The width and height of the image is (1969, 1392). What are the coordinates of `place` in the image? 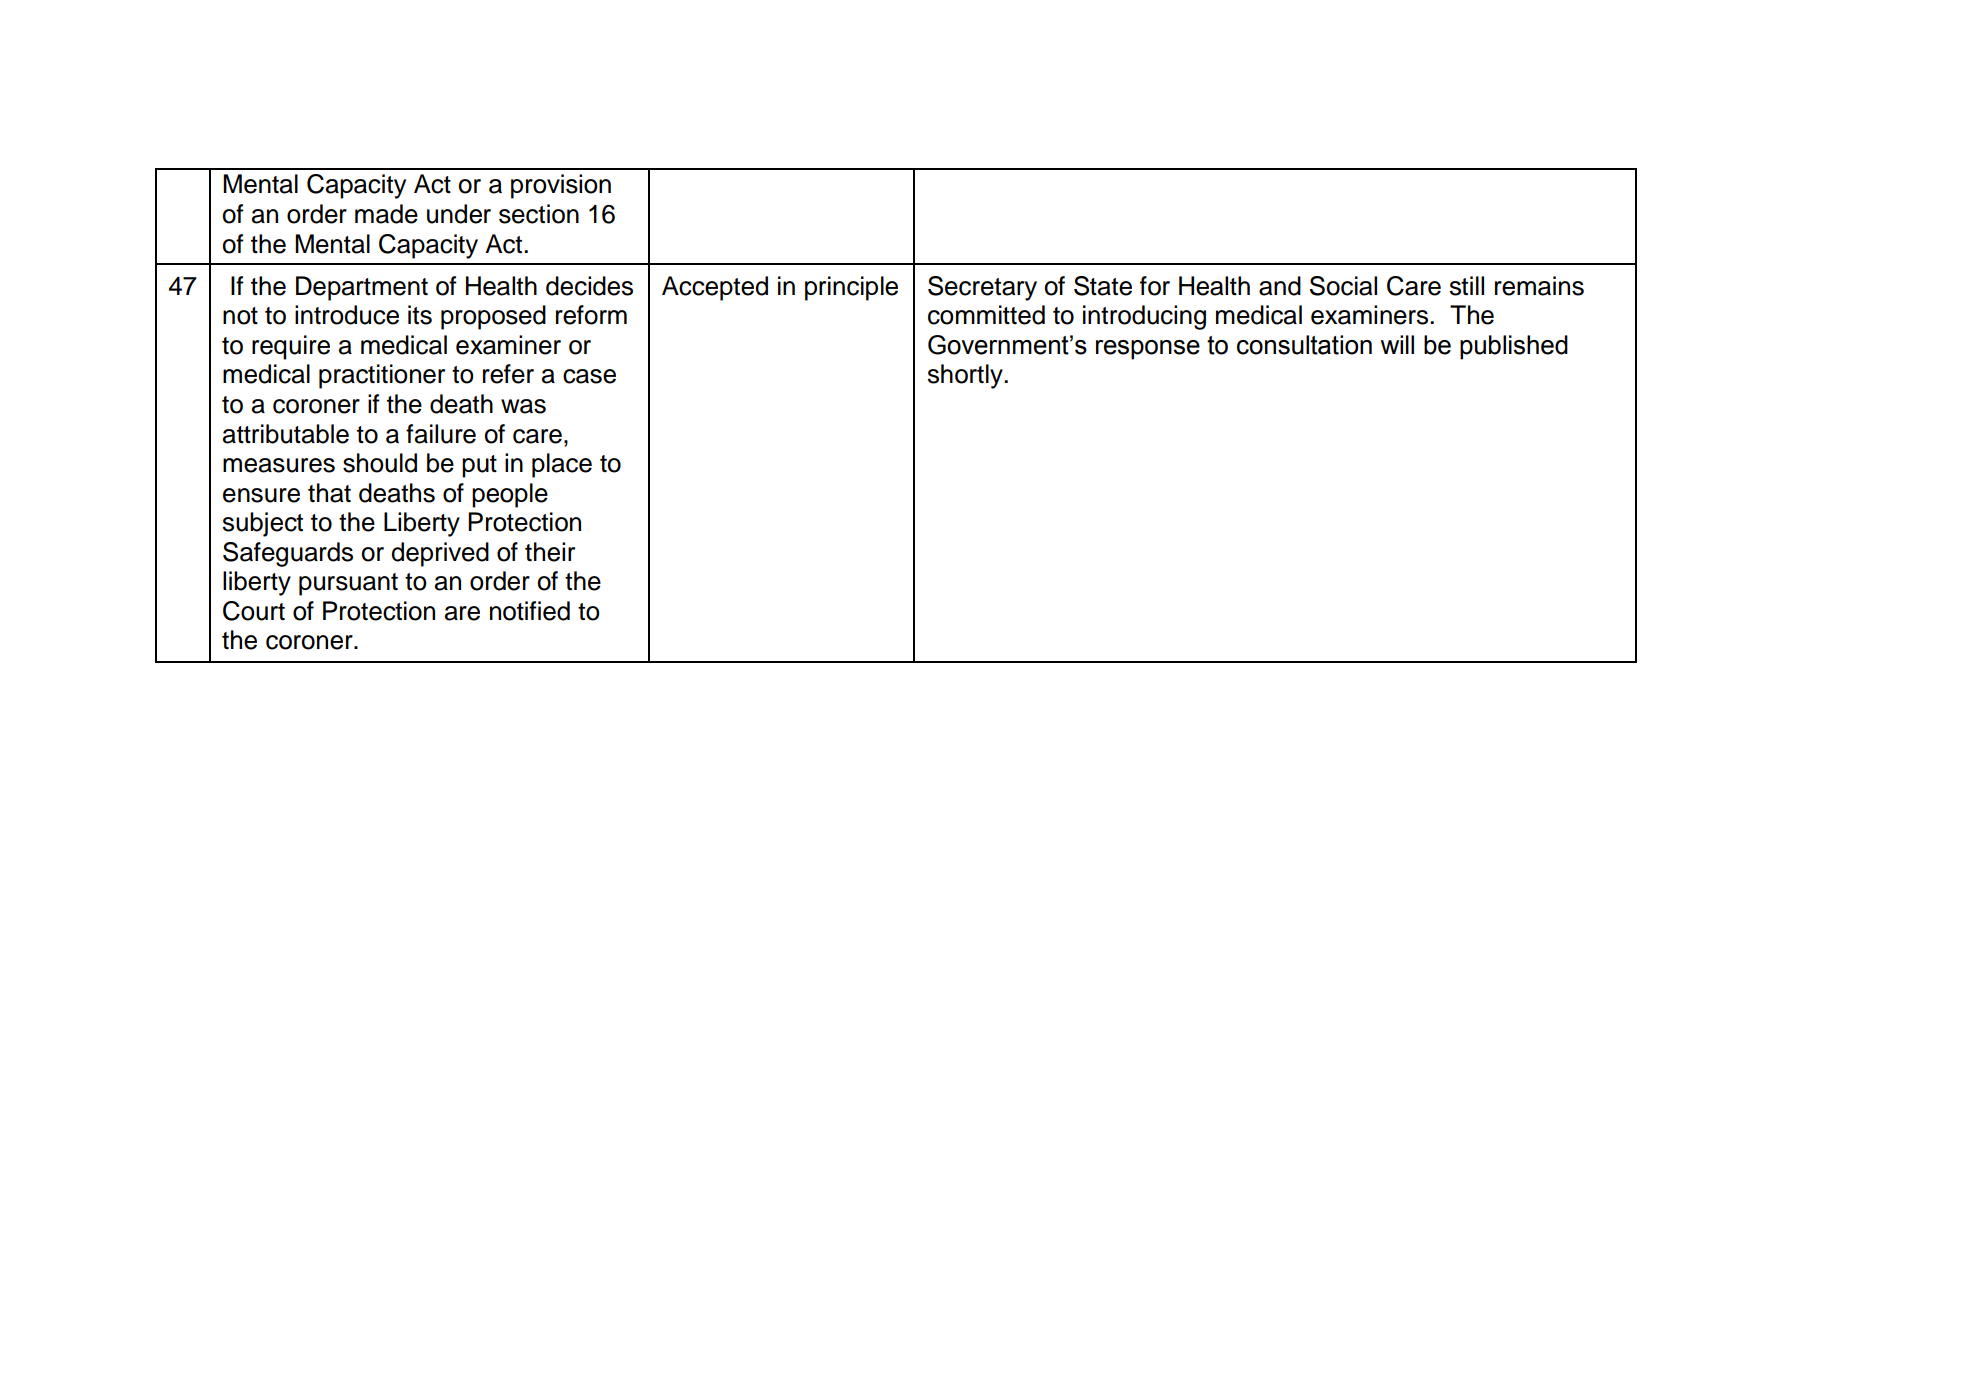 It's located at (562, 465).
